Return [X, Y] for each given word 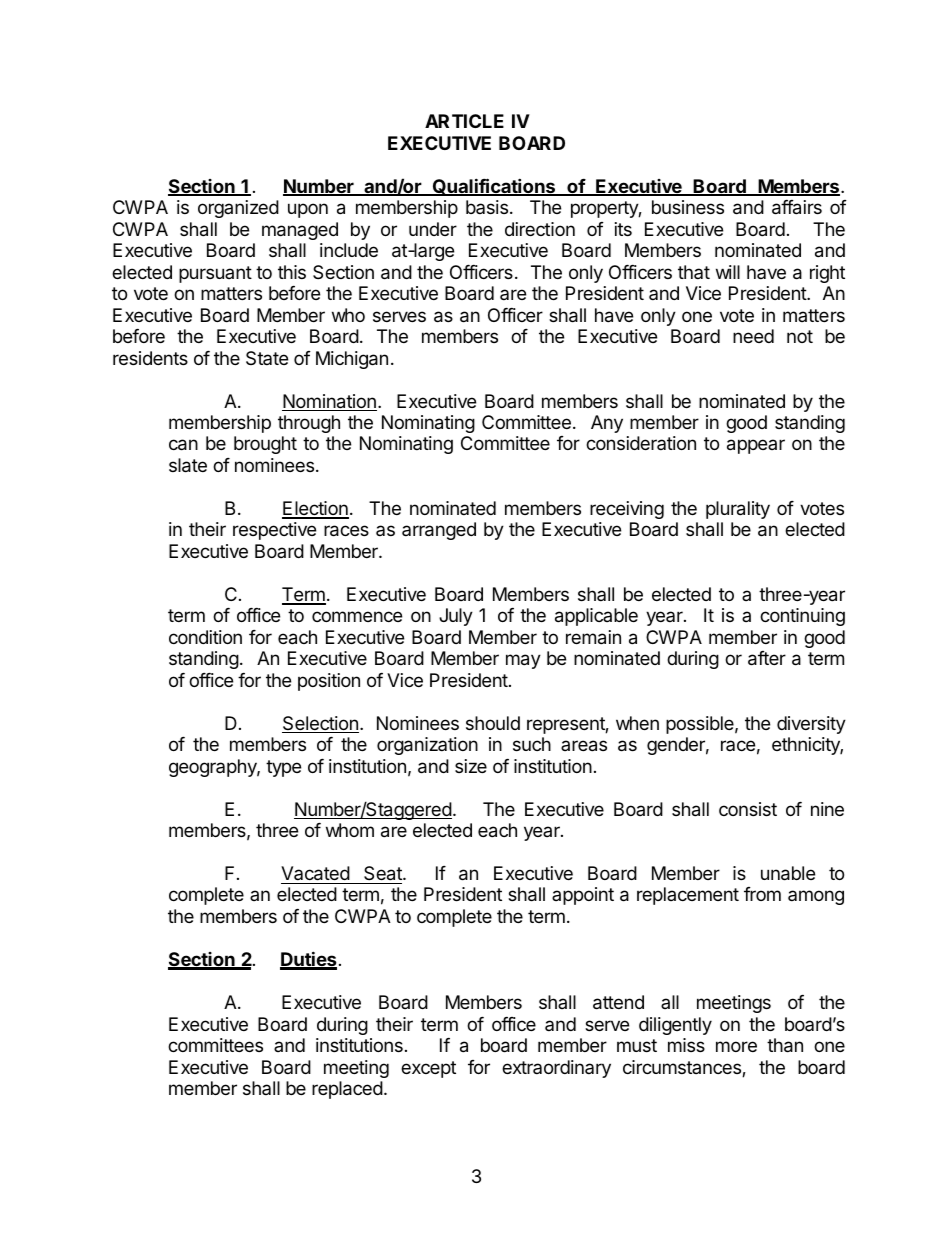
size [471, 766]
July [456, 617]
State [267, 358]
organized [238, 209]
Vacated [315, 873]
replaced [347, 1090]
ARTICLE [464, 121]
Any [607, 424]
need [753, 336]
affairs [797, 207]
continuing [802, 617]
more [736, 1046]
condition [205, 637]
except [428, 1069]
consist [748, 809]
